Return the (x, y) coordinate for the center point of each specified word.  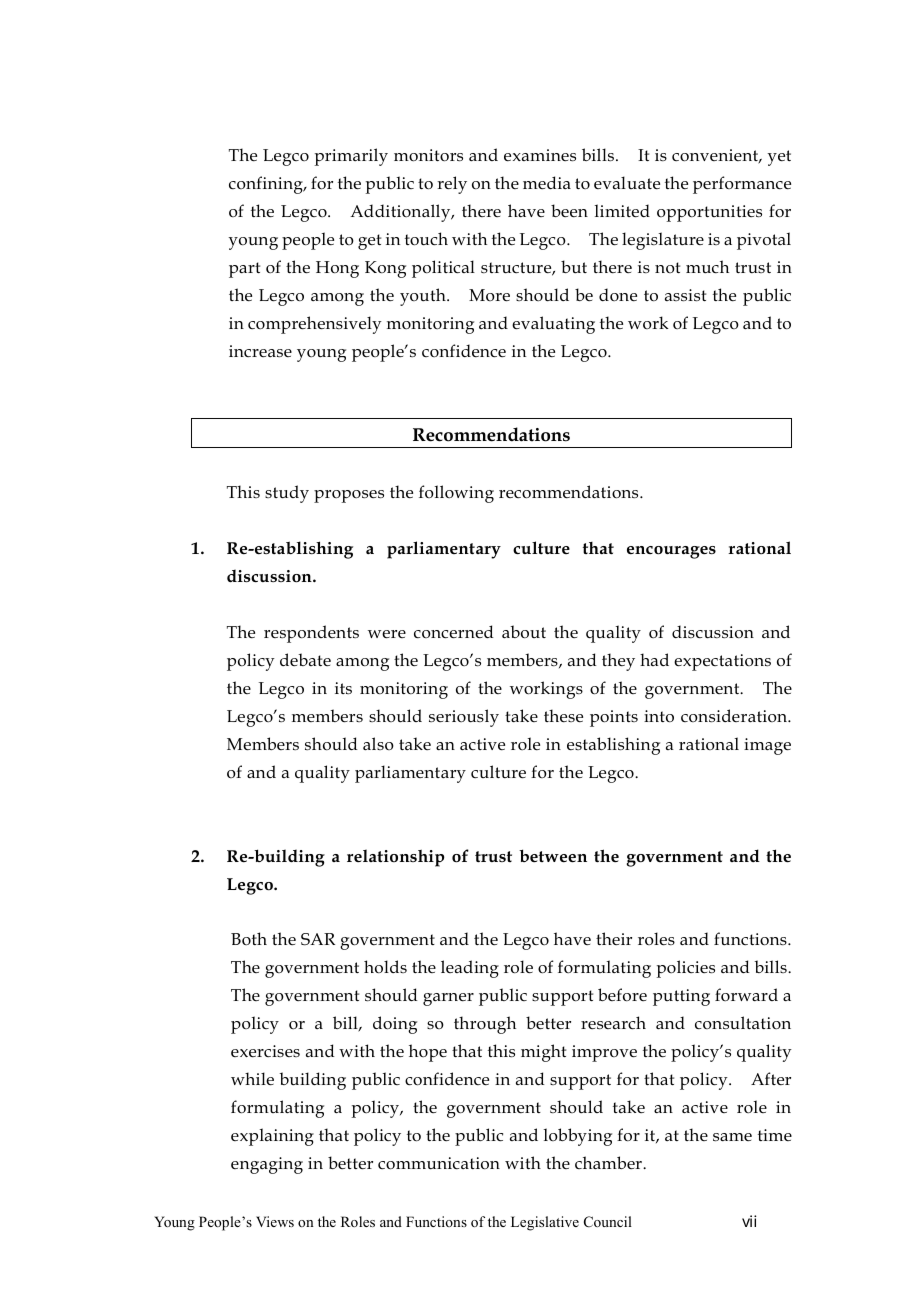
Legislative (545, 1223)
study (287, 494)
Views (275, 1221)
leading (470, 969)
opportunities (709, 213)
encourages (671, 552)
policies (685, 969)
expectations (722, 662)
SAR (318, 939)
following (456, 494)
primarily (351, 157)
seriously (464, 718)
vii (749, 1221)
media (547, 182)
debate (305, 659)
